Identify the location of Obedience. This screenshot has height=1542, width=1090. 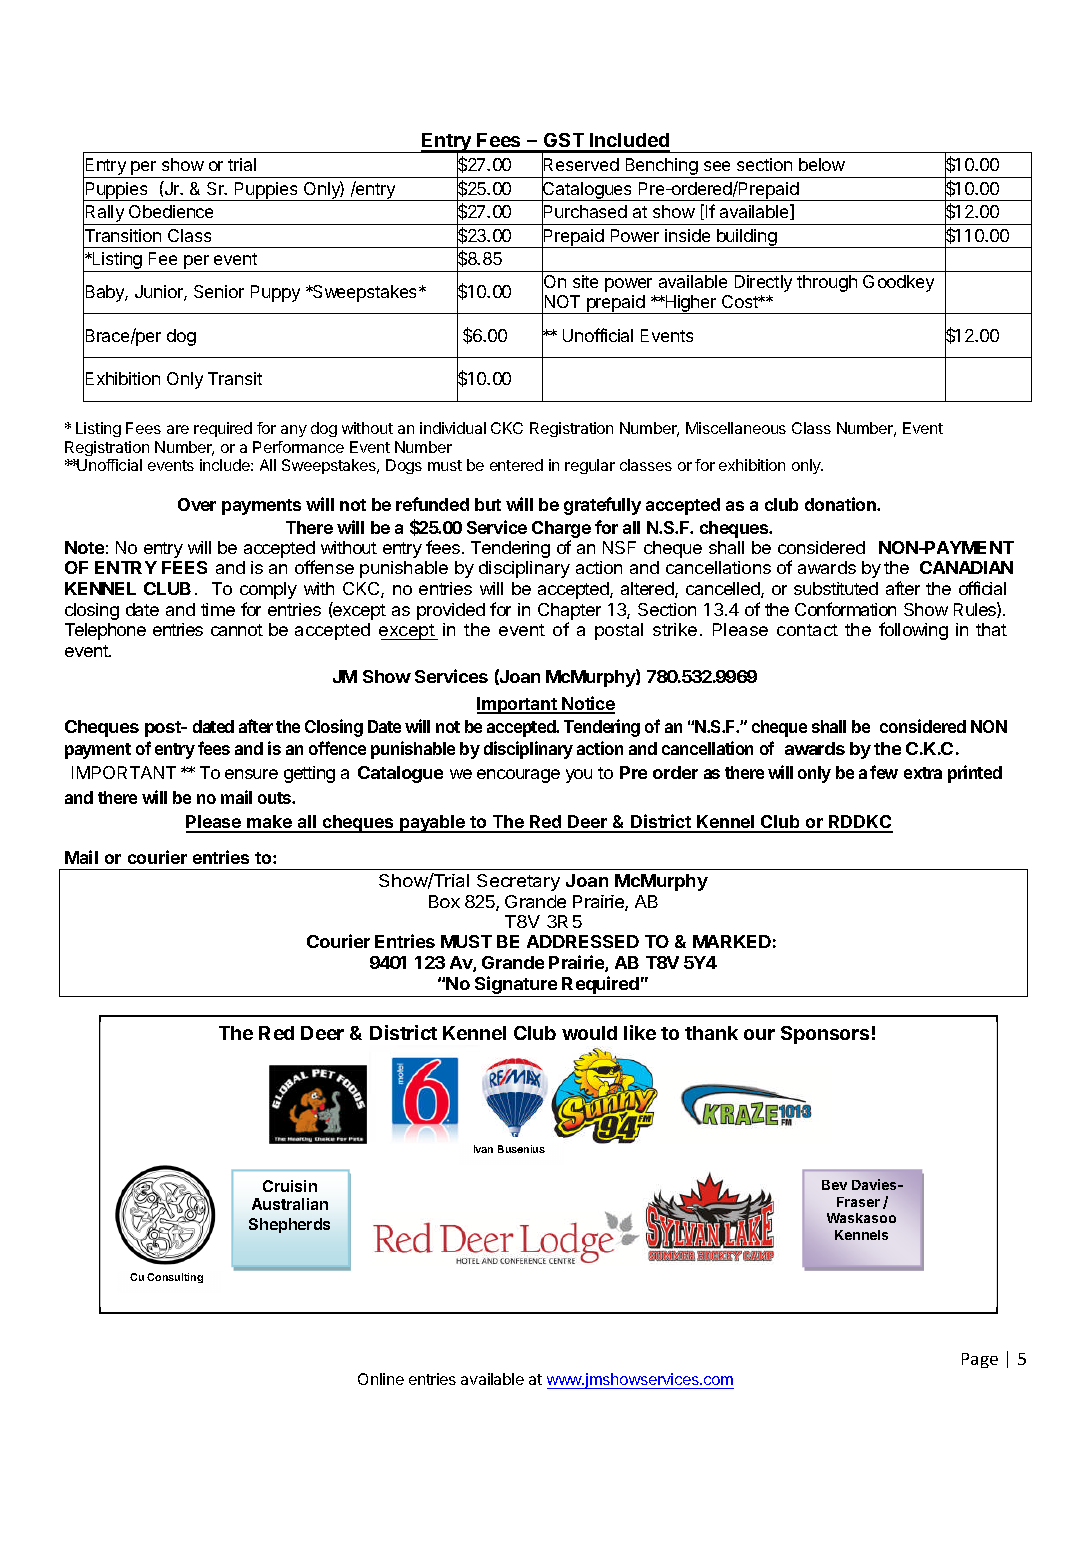
(171, 211).
